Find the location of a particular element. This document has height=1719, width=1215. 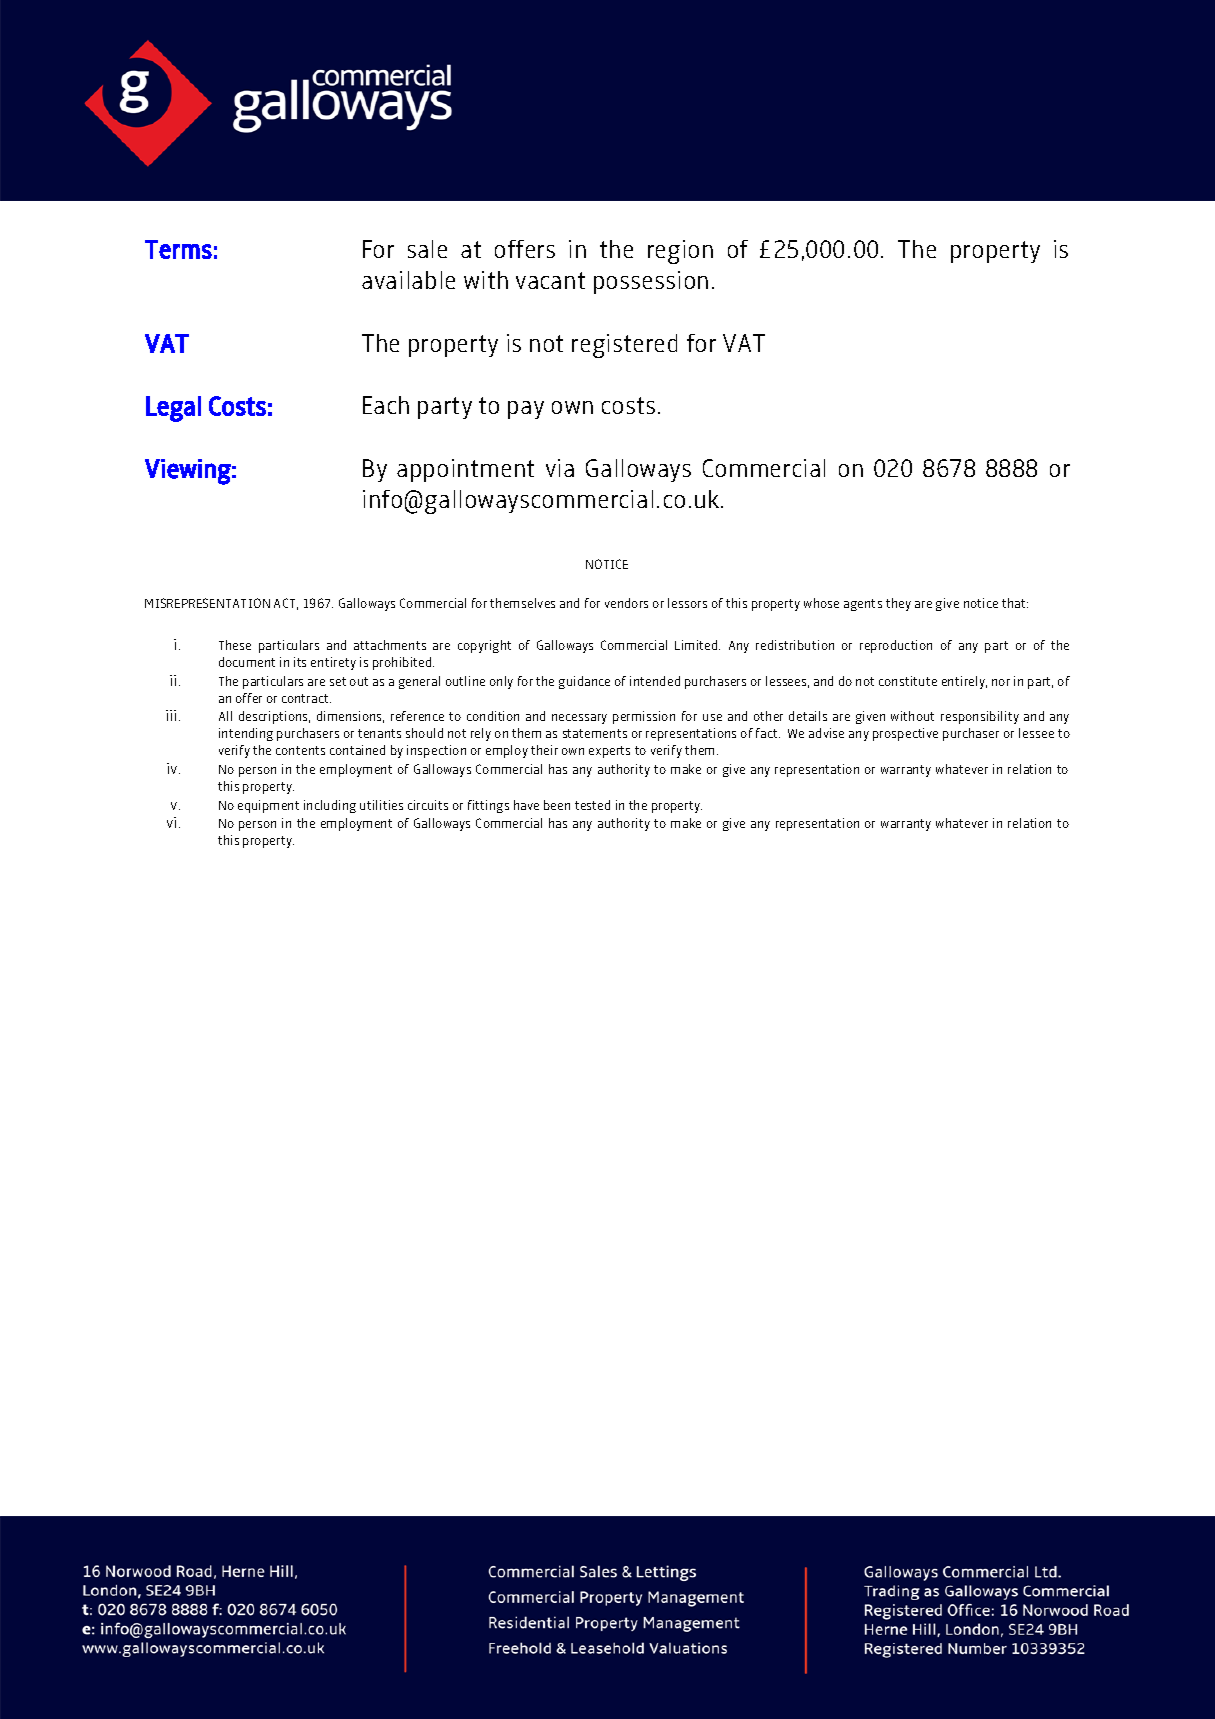

registered is located at coordinates (624, 346).
